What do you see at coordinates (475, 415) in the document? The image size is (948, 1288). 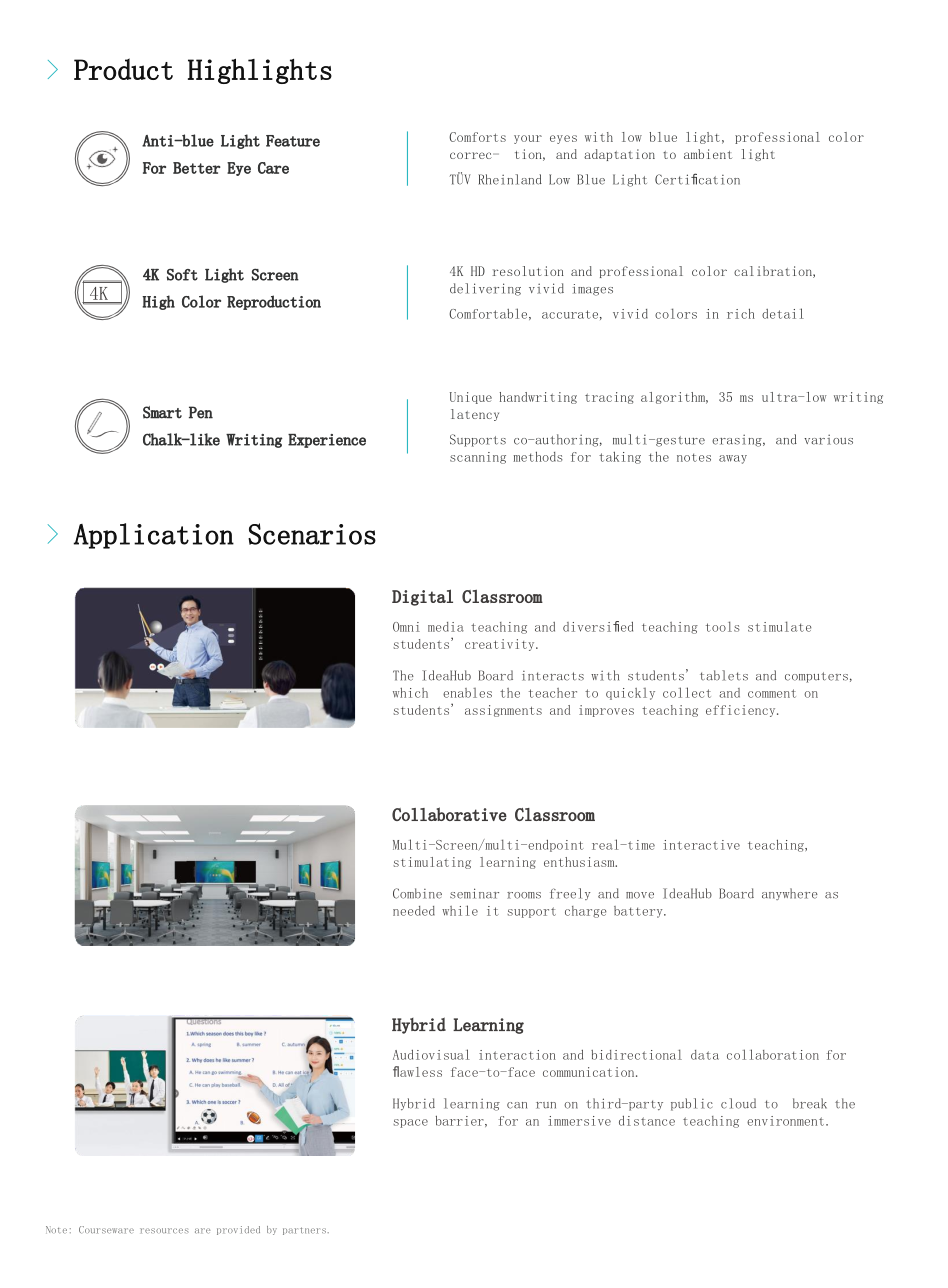 I see `latency` at bounding box center [475, 415].
